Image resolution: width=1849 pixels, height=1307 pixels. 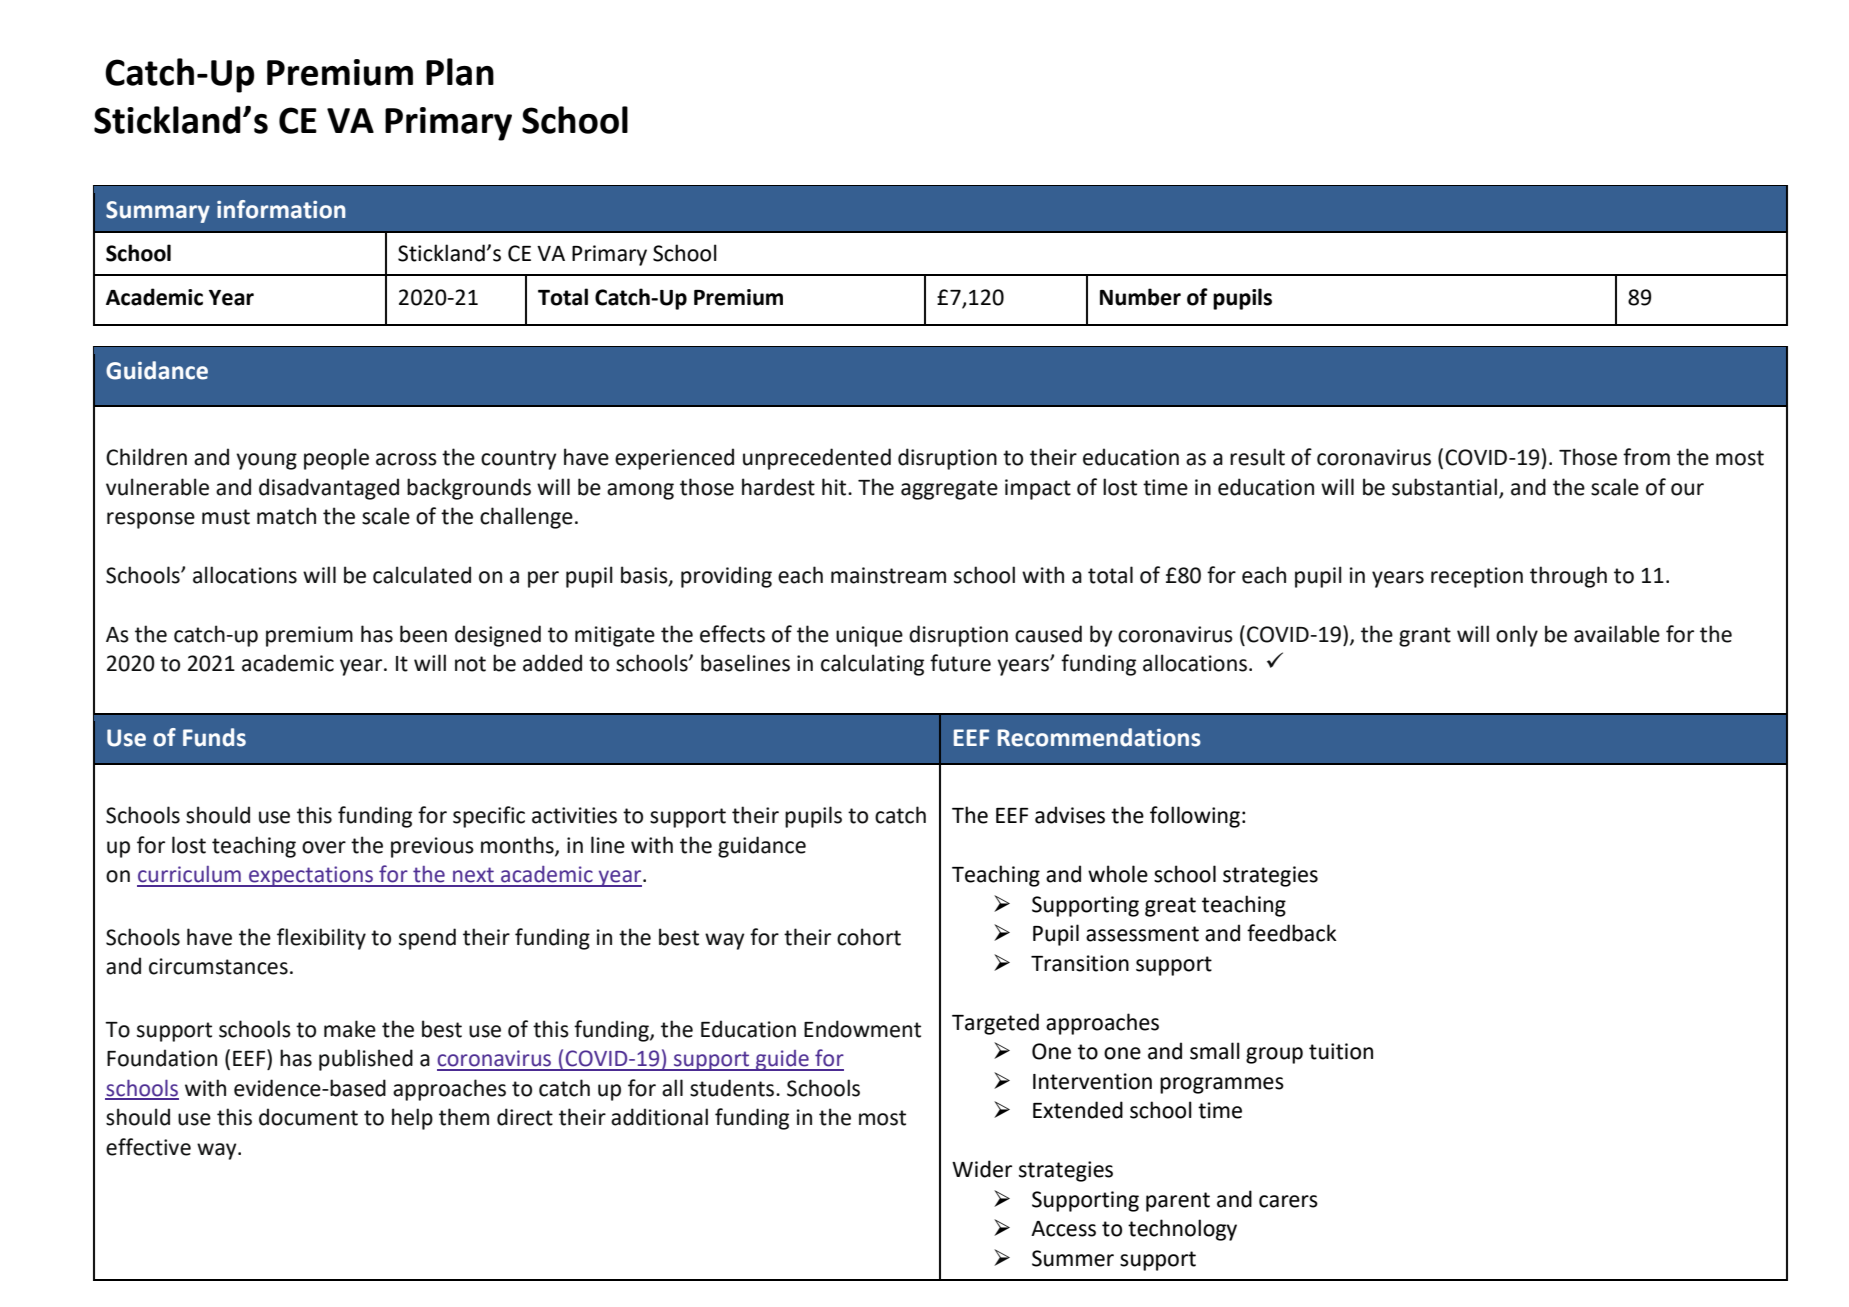 I want to click on Plan, so click(x=460, y=72).
